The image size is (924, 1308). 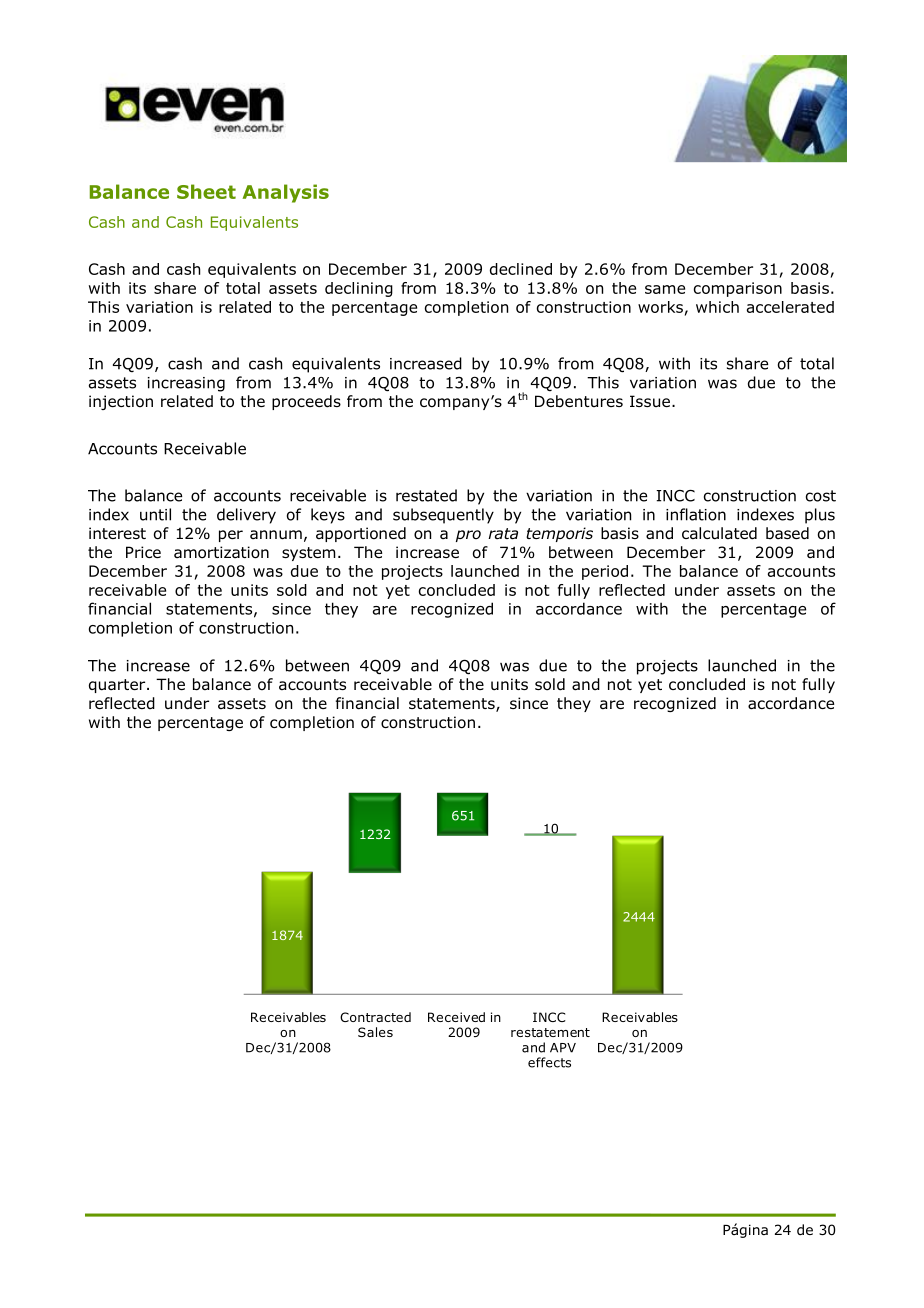 I want to click on rata, so click(x=503, y=534).
